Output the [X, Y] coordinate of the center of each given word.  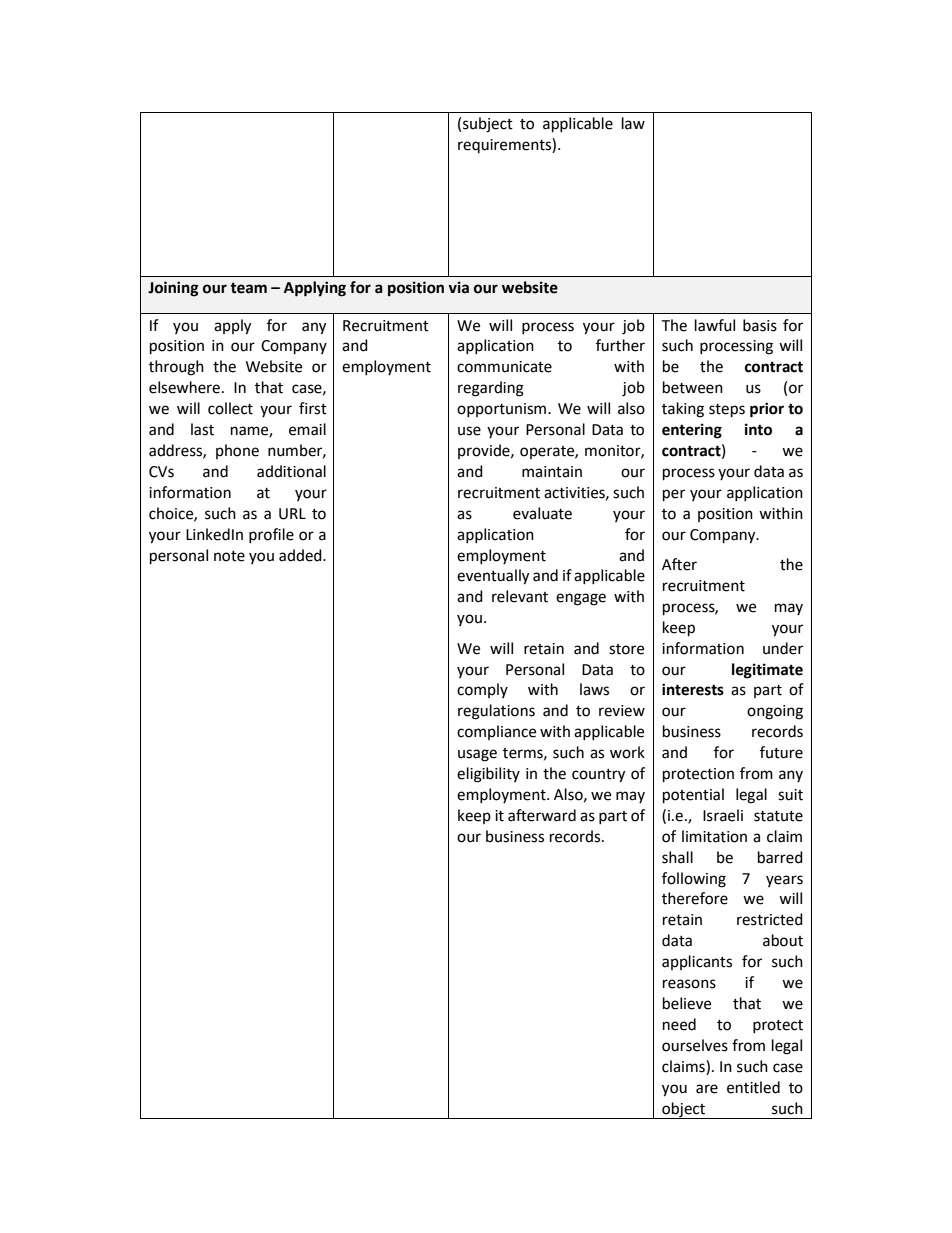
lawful [715, 325]
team [248, 288]
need [679, 1024]
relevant [520, 596]
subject [488, 125]
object [684, 1110]
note [229, 556]
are [707, 1089]
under [783, 648]
